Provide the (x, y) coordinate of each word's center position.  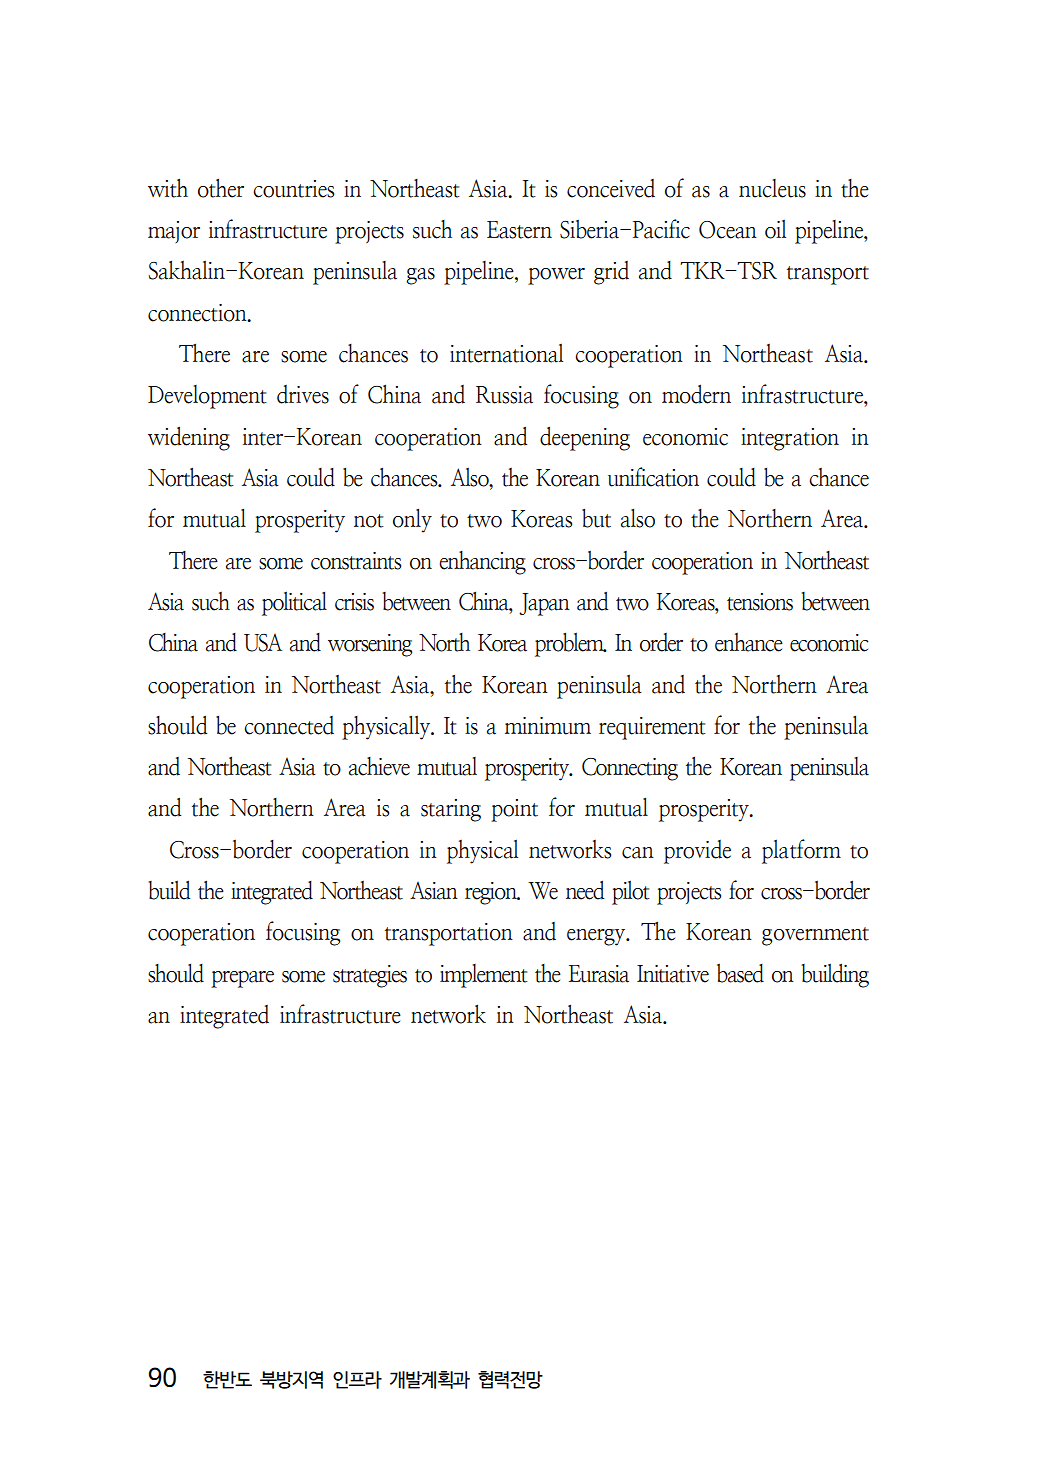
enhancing (482, 563)
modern (696, 394)
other (221, 188)
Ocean (728, 230)
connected (289, 725)
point (514, 810)
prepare (242, 979)
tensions (760, 602)
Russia (504, 395)
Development (207, 397)
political (294, 603)
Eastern (519, 230)
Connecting (630, 769)
